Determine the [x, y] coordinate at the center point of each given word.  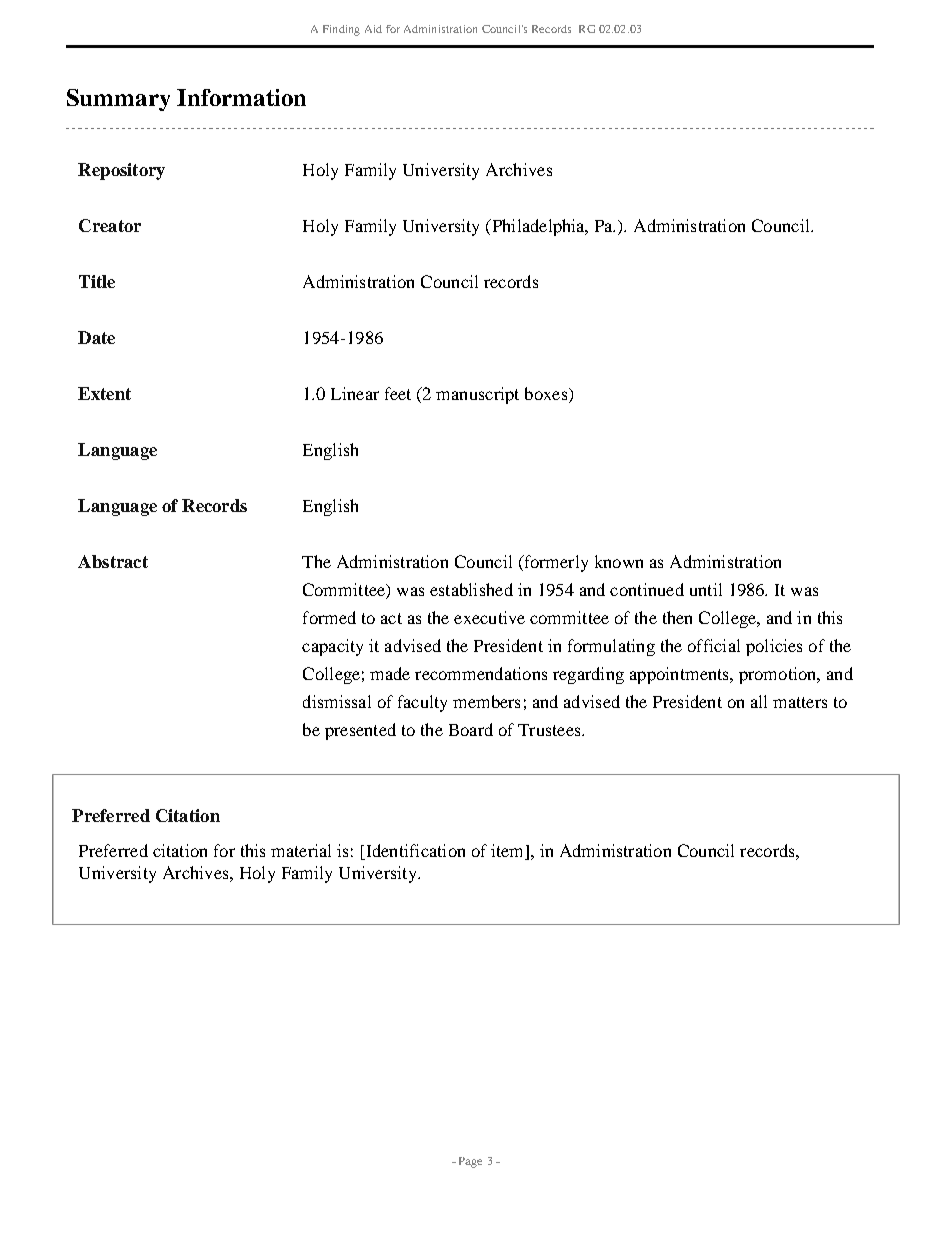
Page [470, 1162]
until [706, 589]
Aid [373, 29]
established [471, 589]
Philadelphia [538, 227]
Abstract [113, 561]
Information [241, 97]
